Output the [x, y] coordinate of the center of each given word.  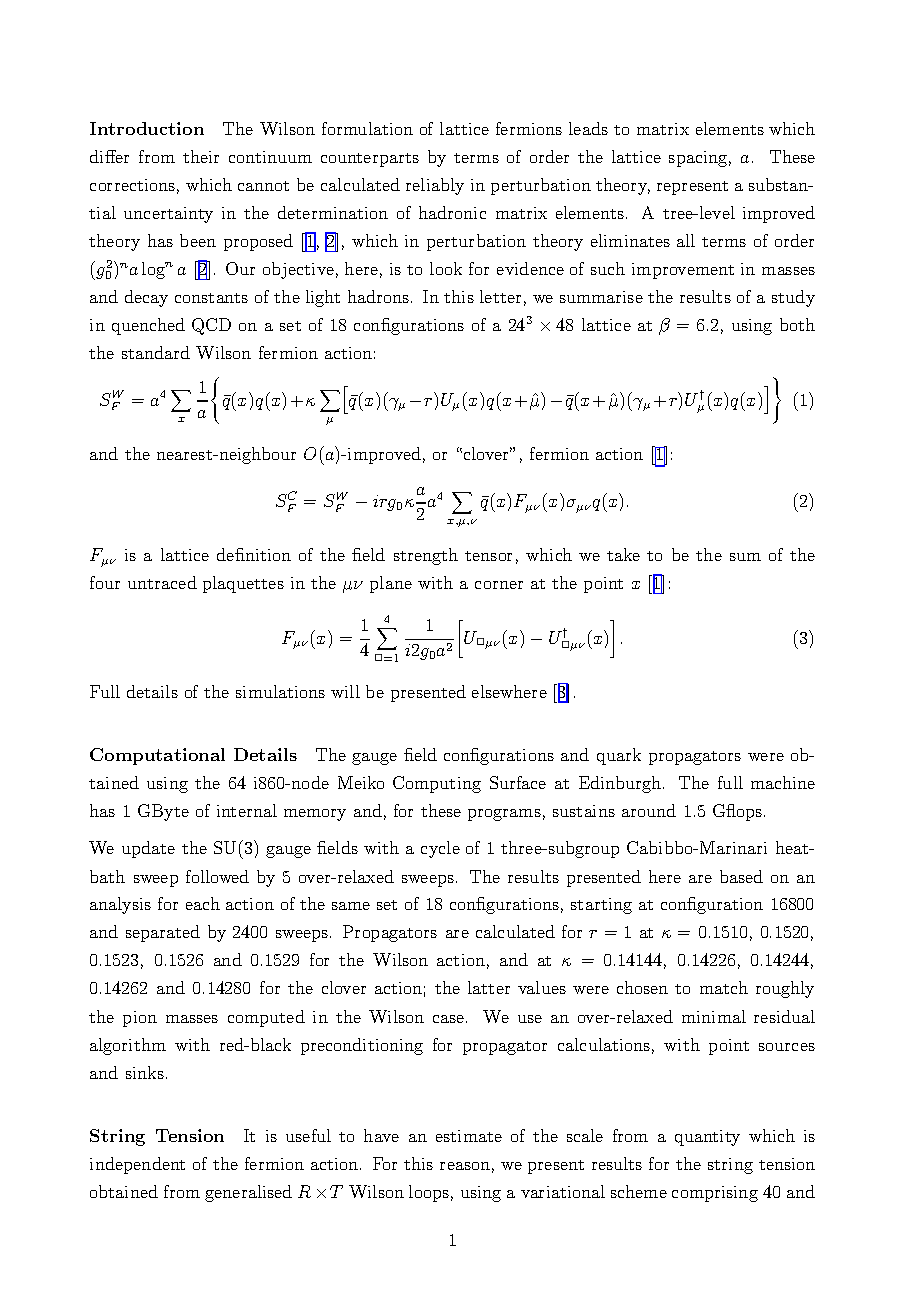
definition [254, 554]
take [623, 554]
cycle [440, 849]
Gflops [739, 812]
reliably [435, 186]
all [686, 240]
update [148, 849]
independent [137, 1165]
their [201, 156]
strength [426, 556]
